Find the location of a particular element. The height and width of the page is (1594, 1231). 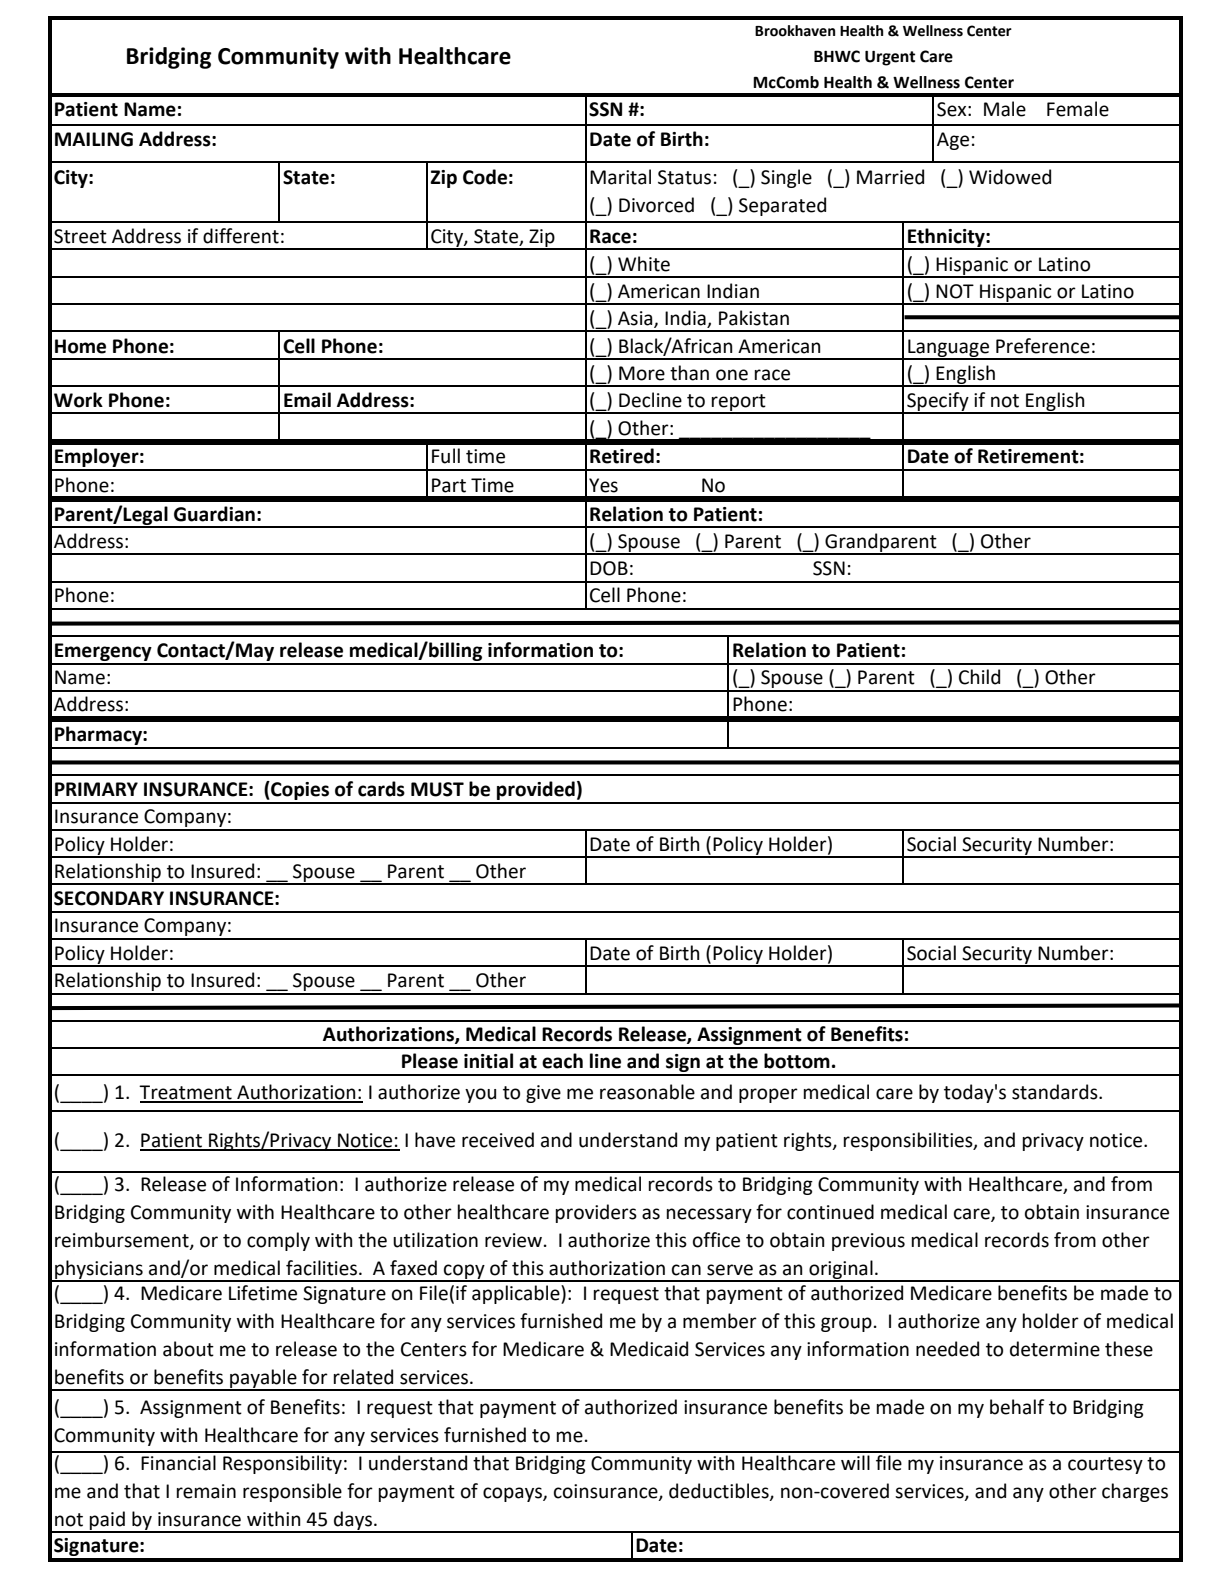

MUST is located at coordinates (437, 789).
